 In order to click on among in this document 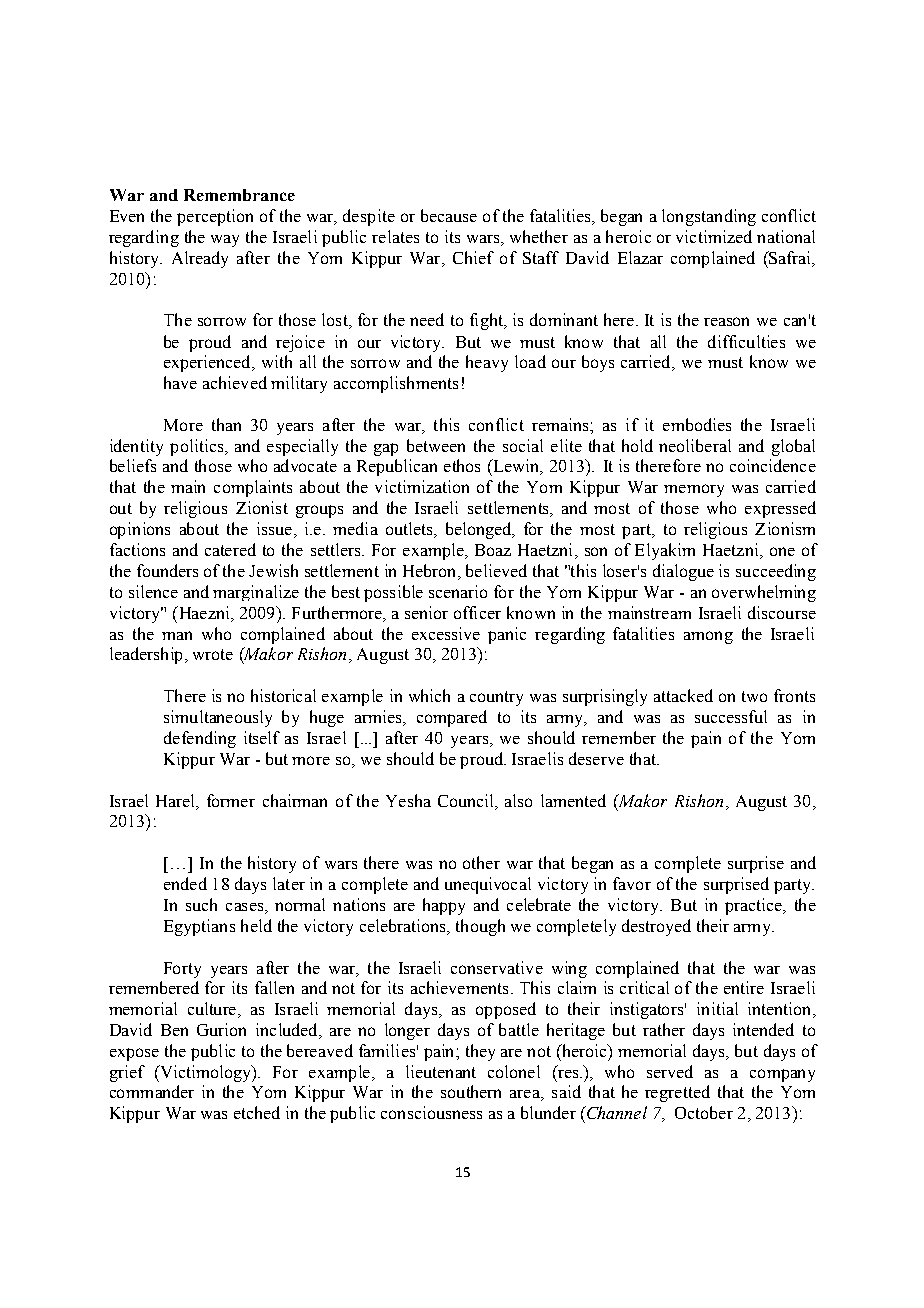, I will do `click(708, 637)`.
